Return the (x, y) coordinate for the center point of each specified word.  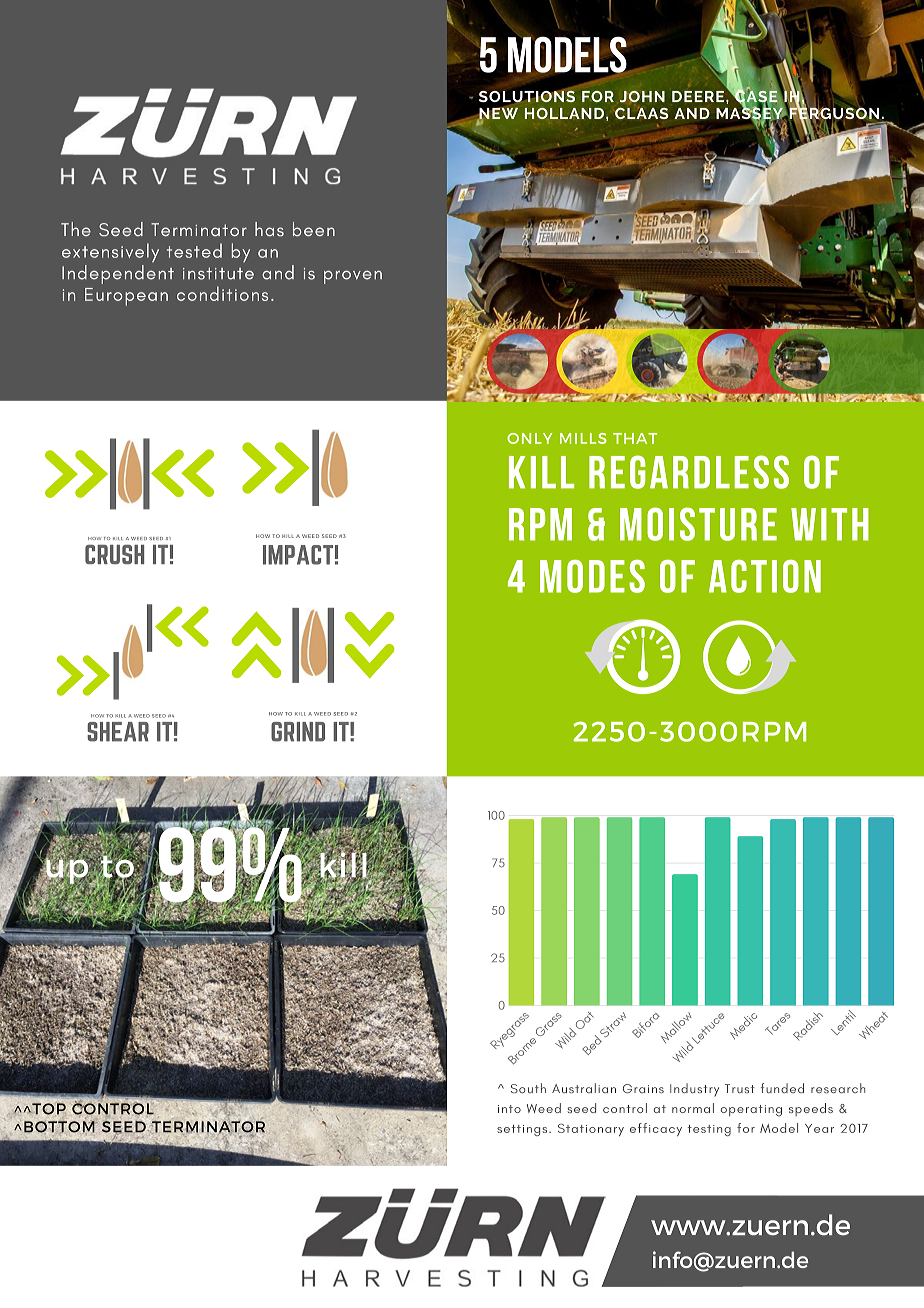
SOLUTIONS (527, 96)
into (509, 1109)
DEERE (699, 96)
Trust (740, 1088)
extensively (110, 252)
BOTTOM (60, 1127)
